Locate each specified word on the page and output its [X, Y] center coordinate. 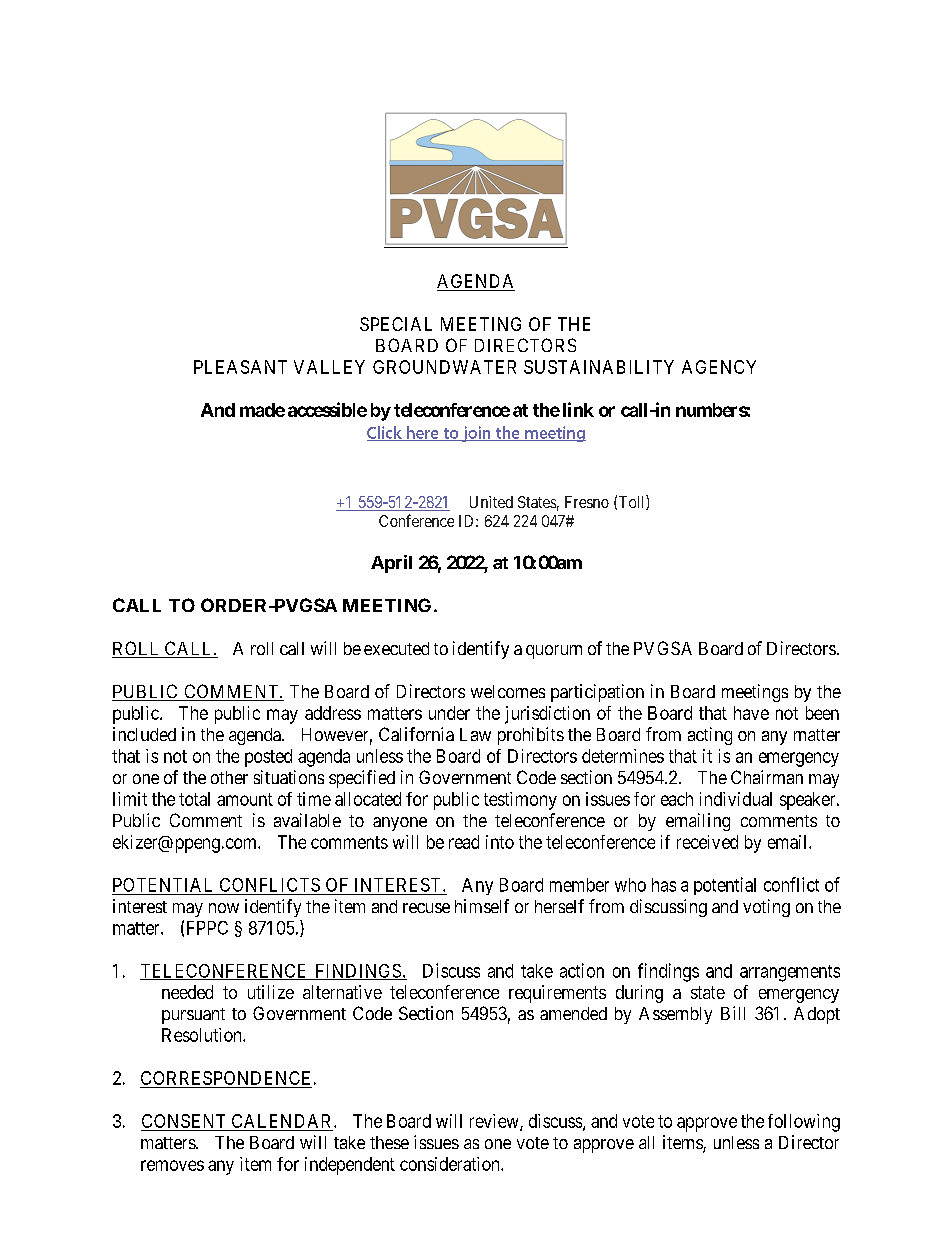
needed [187, 992]
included [144, 734]
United [491, 502]
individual [736, 799]
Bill [733, 1013]
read [464, 842]
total [194, 799]
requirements [557, 994]
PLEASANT [240, 367]
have [751, 713]
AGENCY [719, 367]
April [391, 564]
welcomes [508, 691]
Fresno [587, 502]
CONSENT [183, 1121]
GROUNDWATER [444, 367]
